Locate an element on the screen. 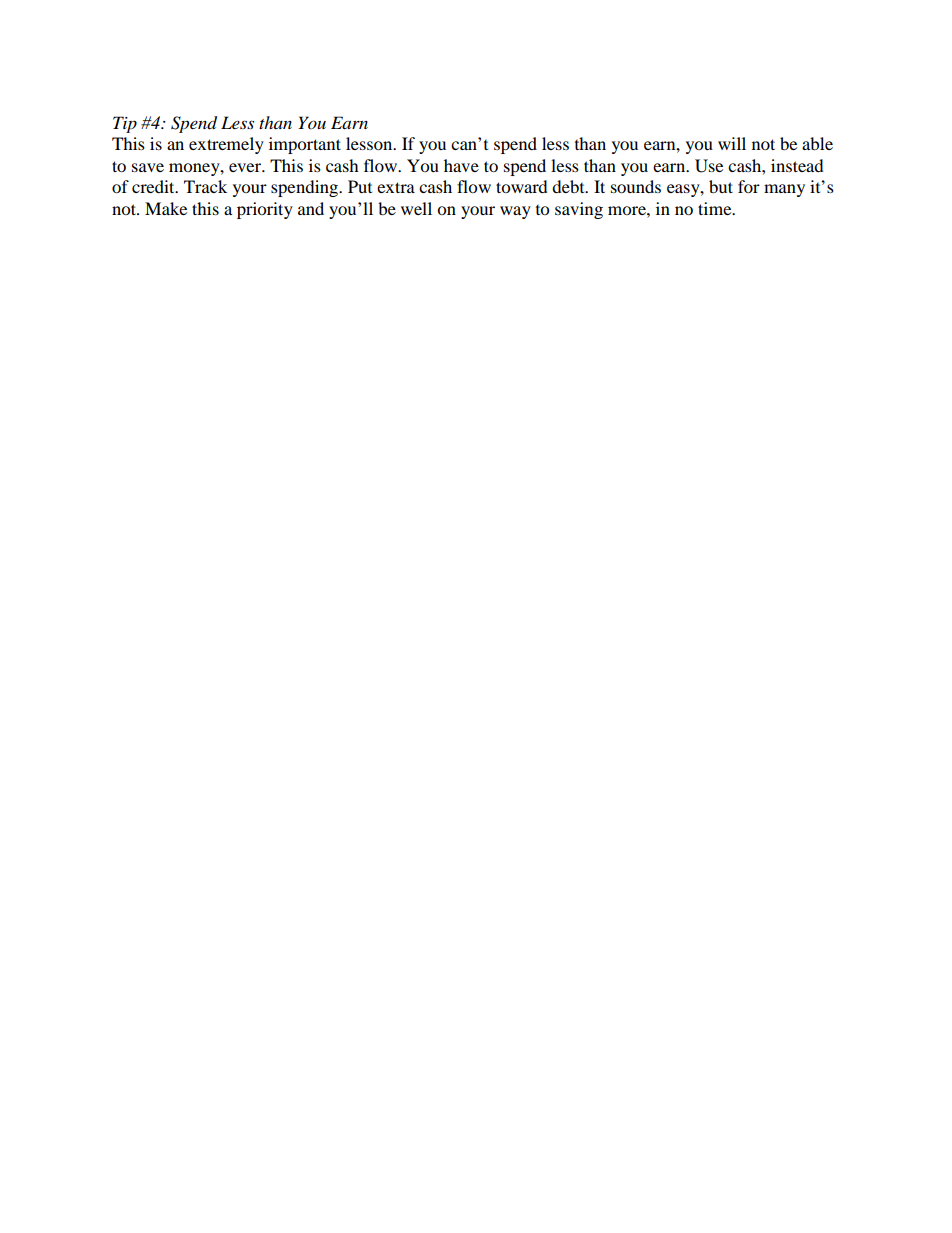  have is located at coordinates (461, 165).
